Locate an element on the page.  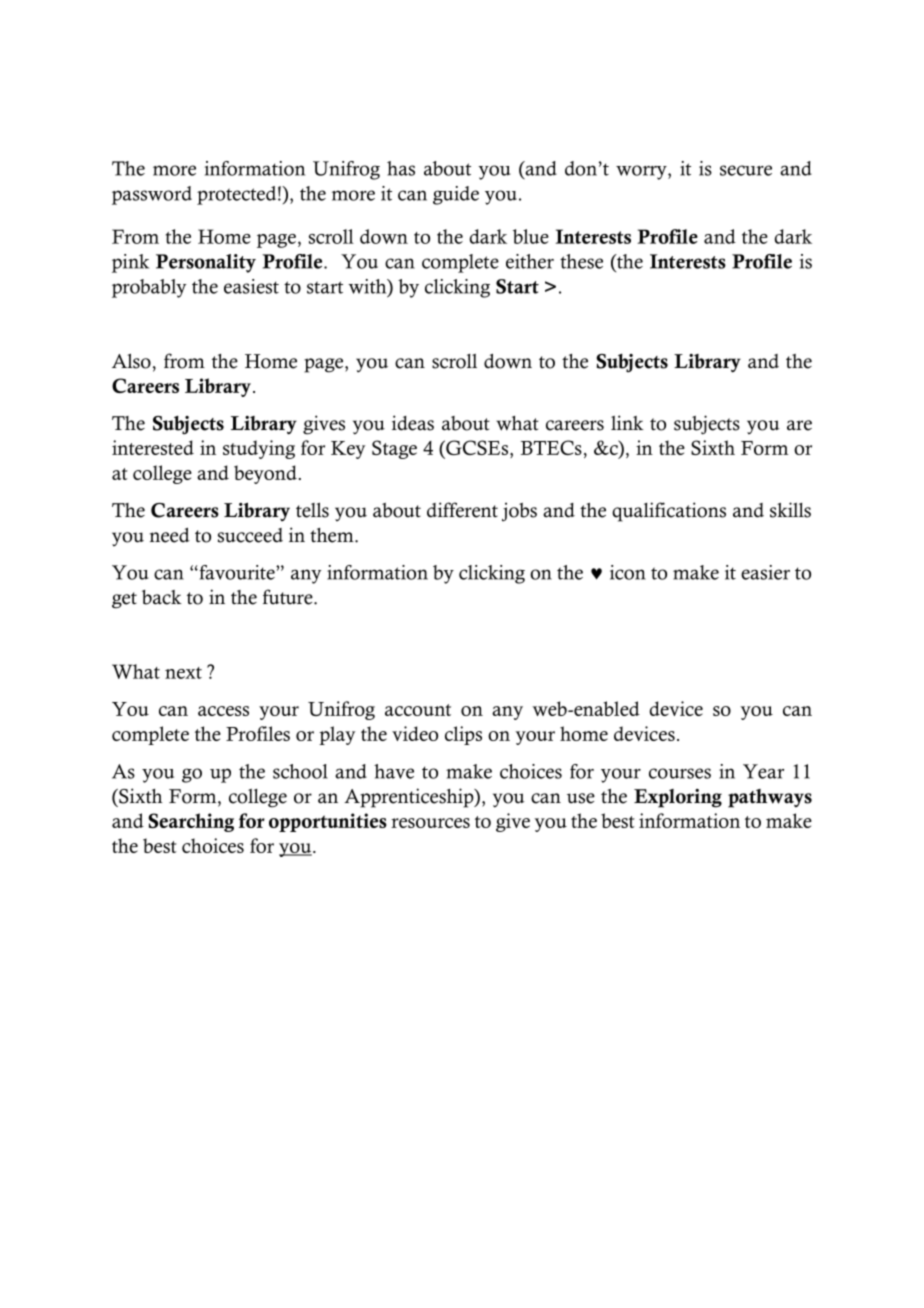
secure is located at coordinates (746, 170).
